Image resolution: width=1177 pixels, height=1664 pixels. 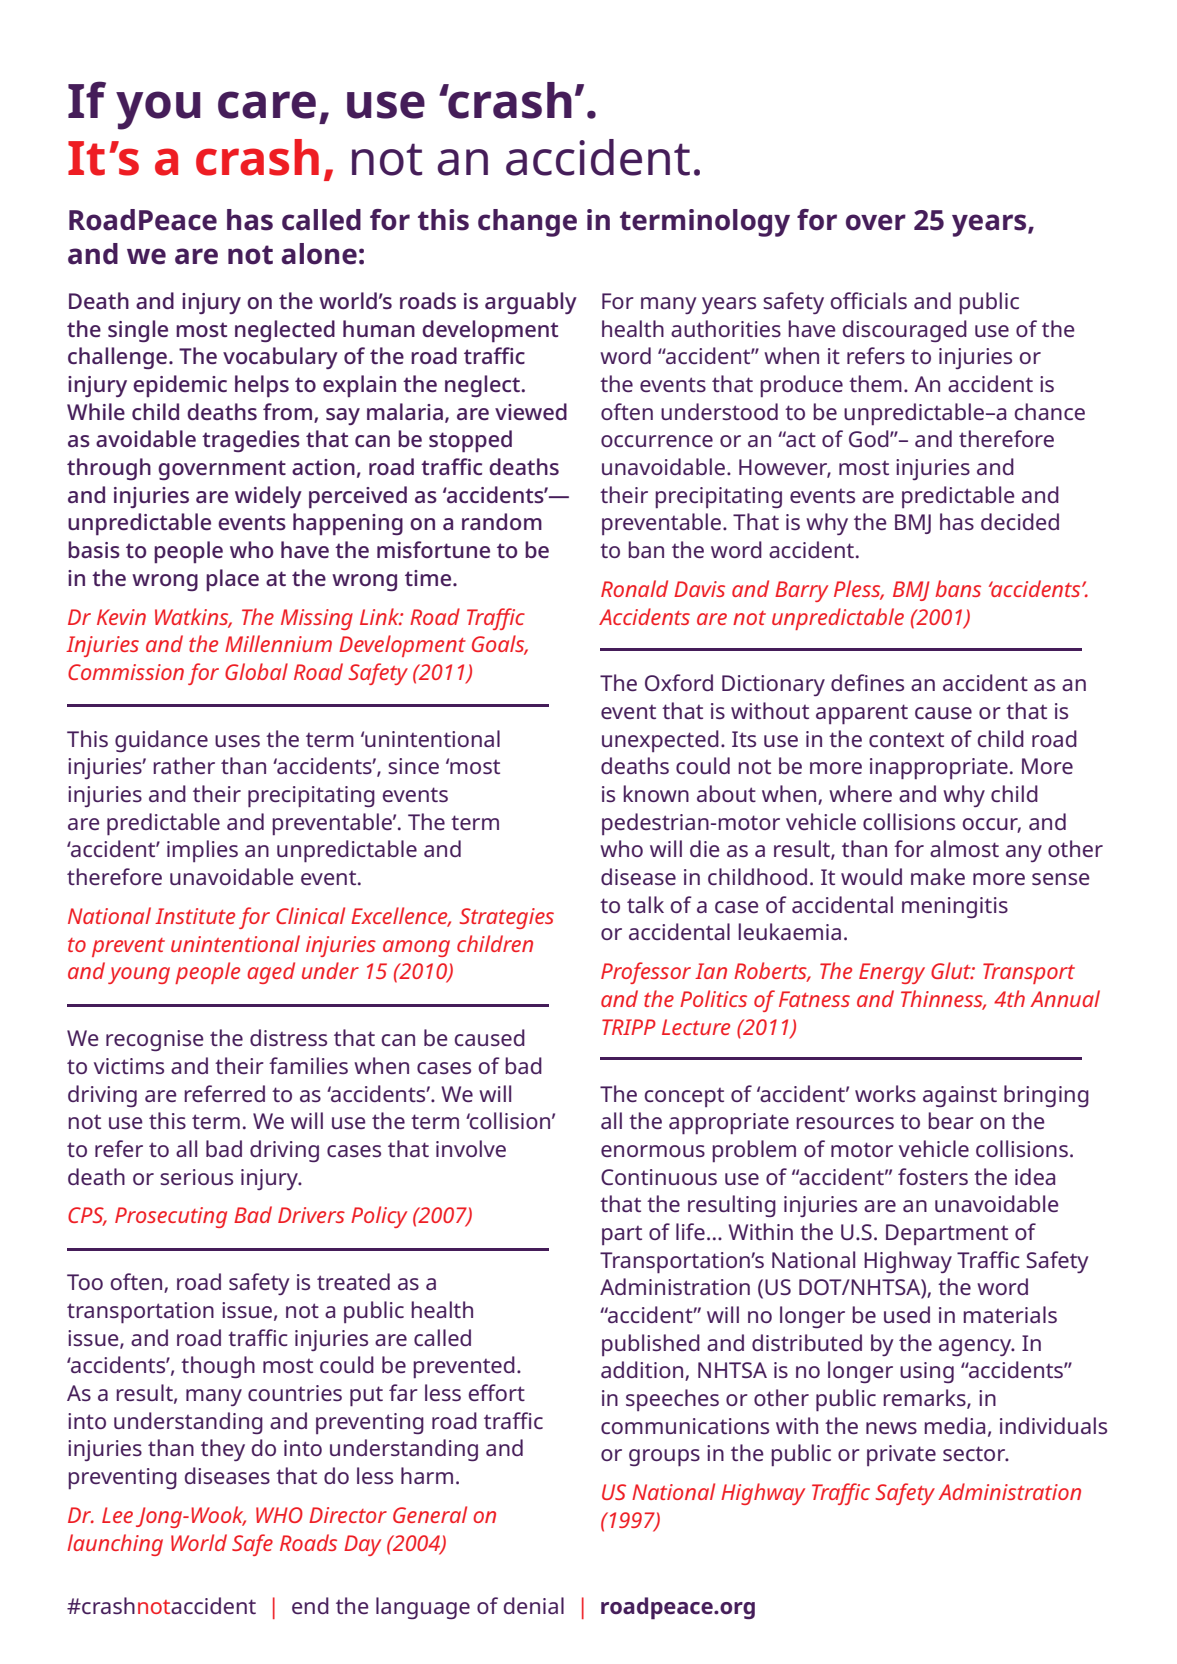 What do you see at coordinates (202, 851) in the screenshot?
I see `implies` at bounding box center [202, 851].
